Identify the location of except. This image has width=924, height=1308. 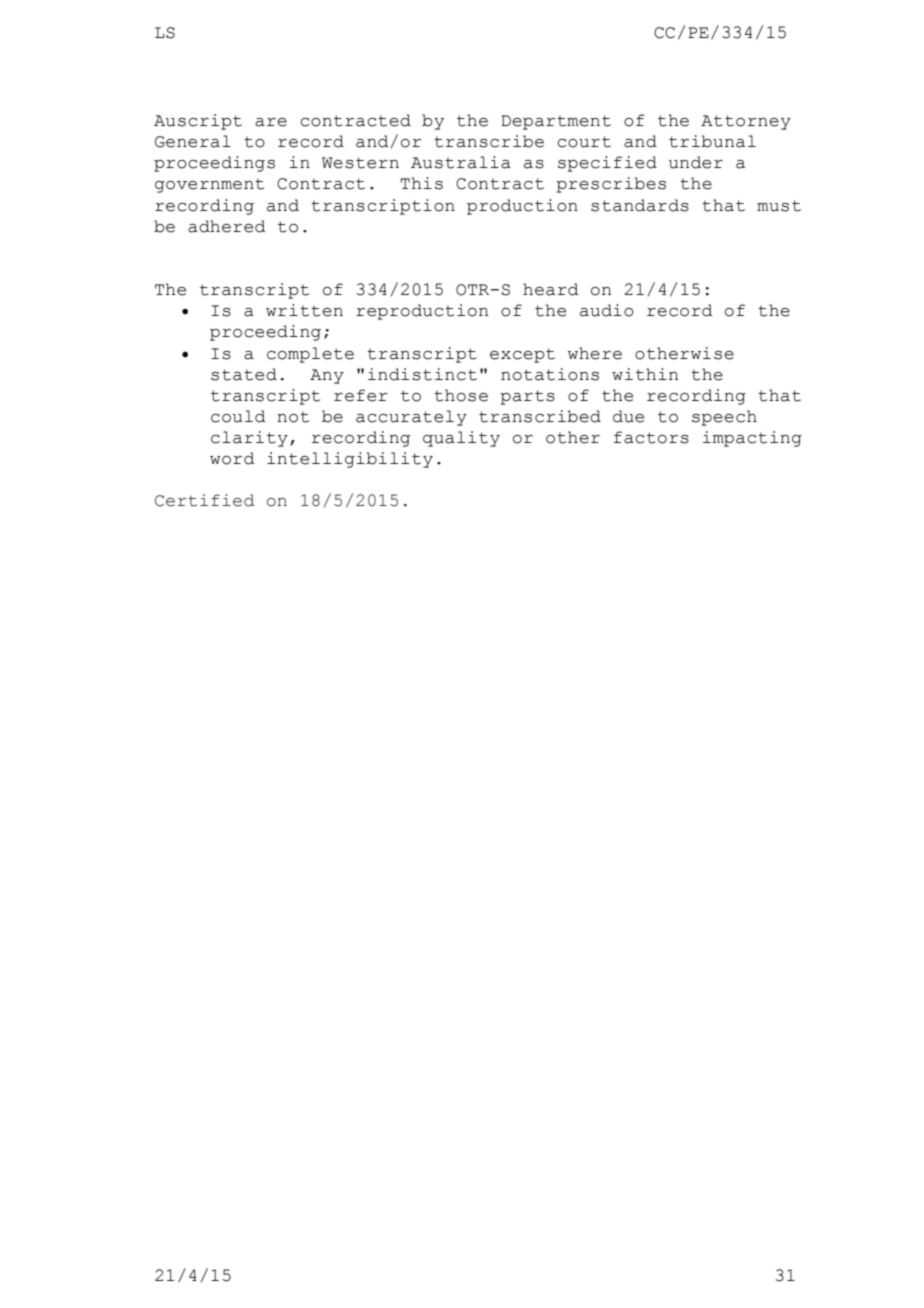
(522, 355).
